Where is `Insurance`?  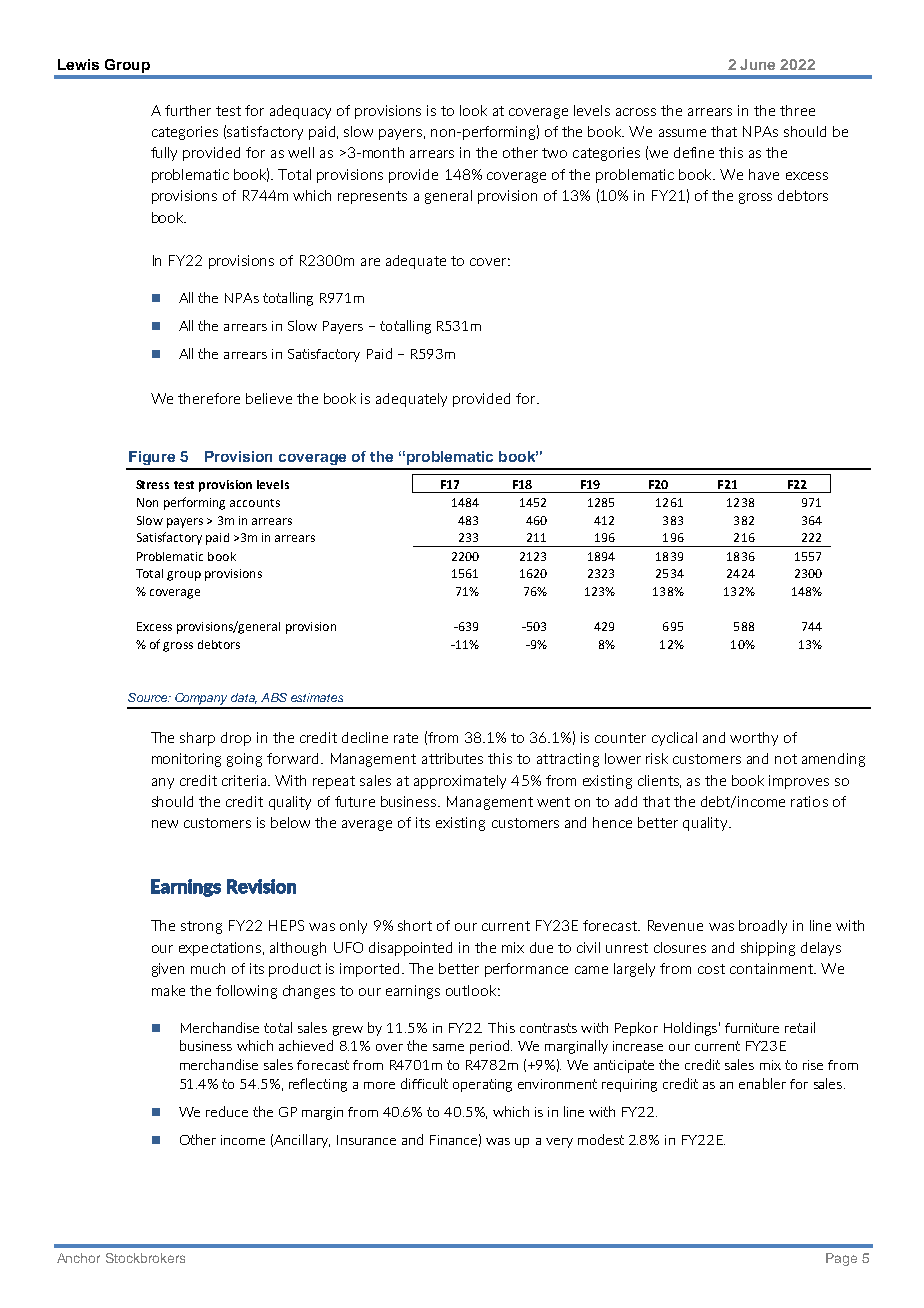 Insurance is located at coordinates (366, 1140).
